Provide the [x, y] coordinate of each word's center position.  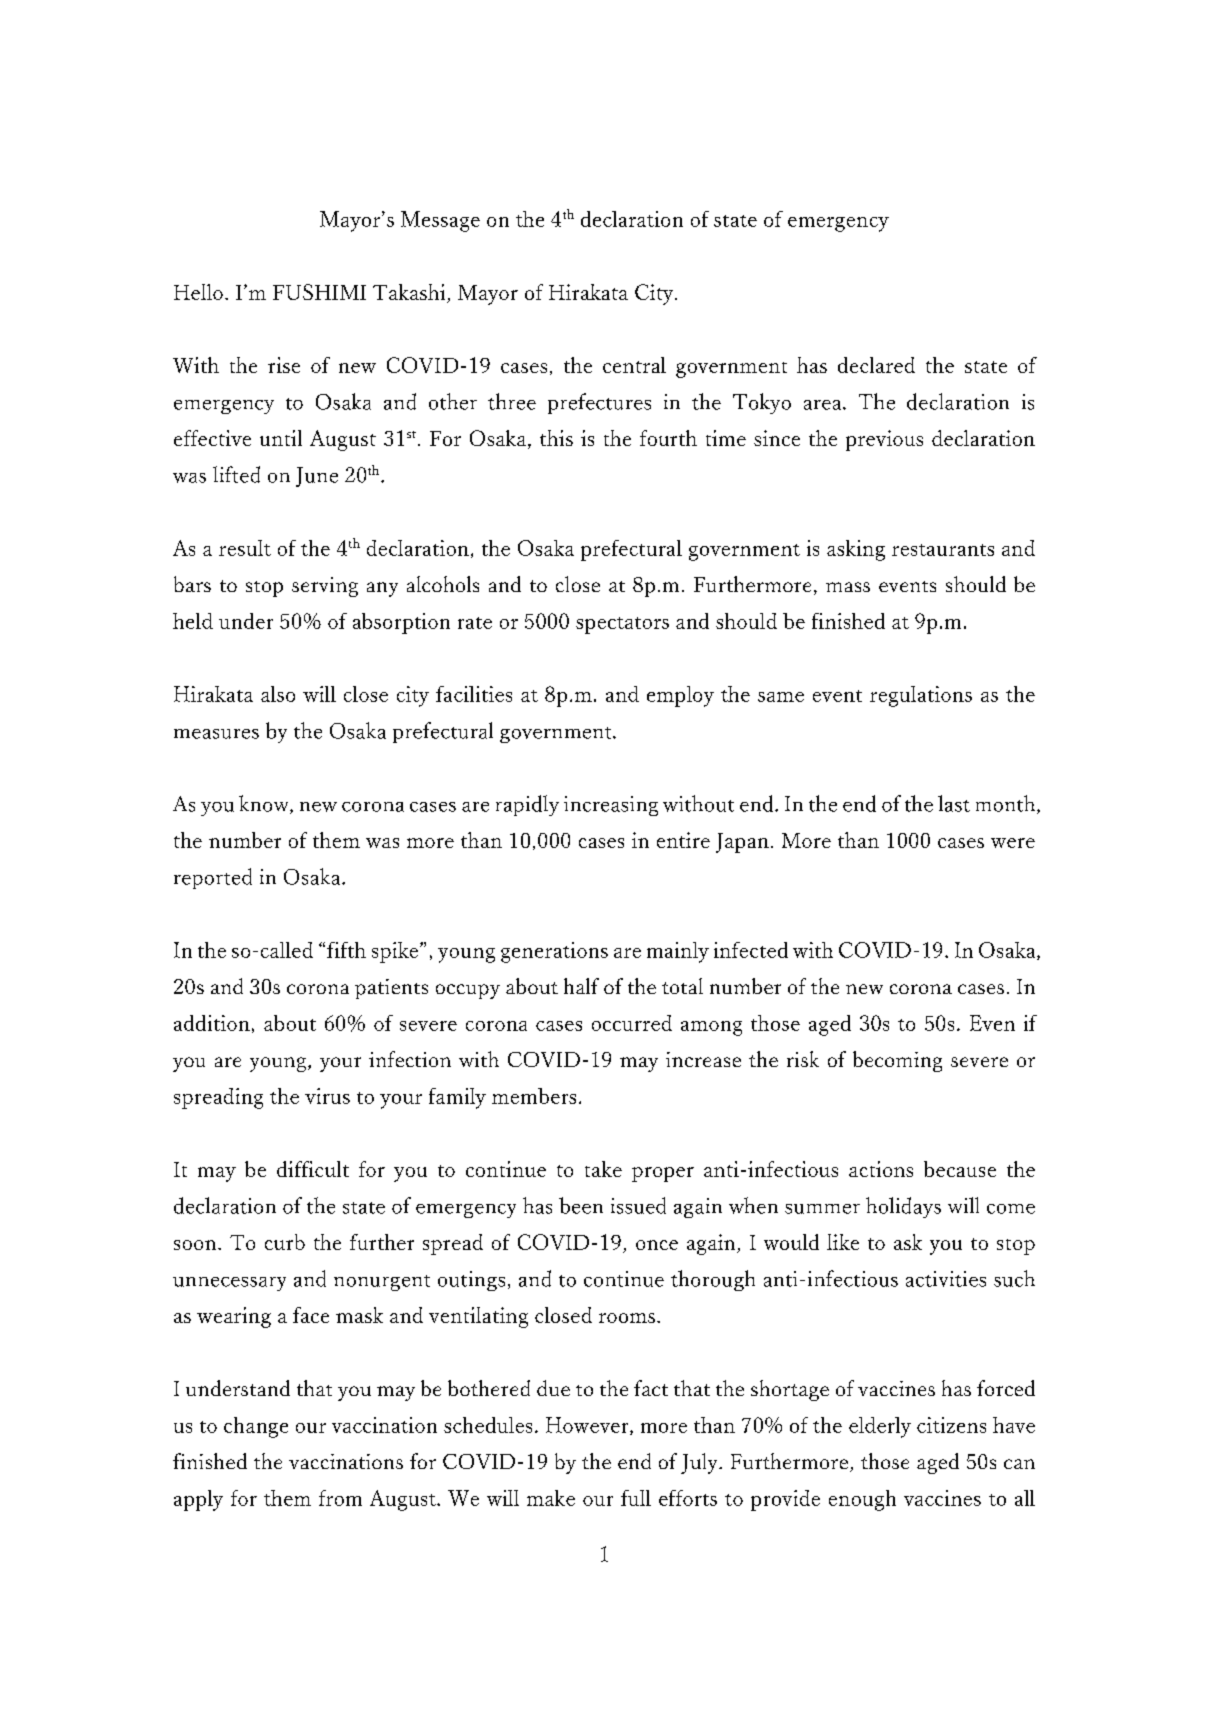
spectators [622, 625]
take [603, 1169]
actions [881, 1169]
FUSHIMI [319, 292]
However [588, 1426]
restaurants [943, 550]
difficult [313, 1169]
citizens [951, 1425]
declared [876, 365]
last [954, 803]
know [265, 804]
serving [325, 587]
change [256, 1427]
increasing [611, 806]
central [634, 365]
